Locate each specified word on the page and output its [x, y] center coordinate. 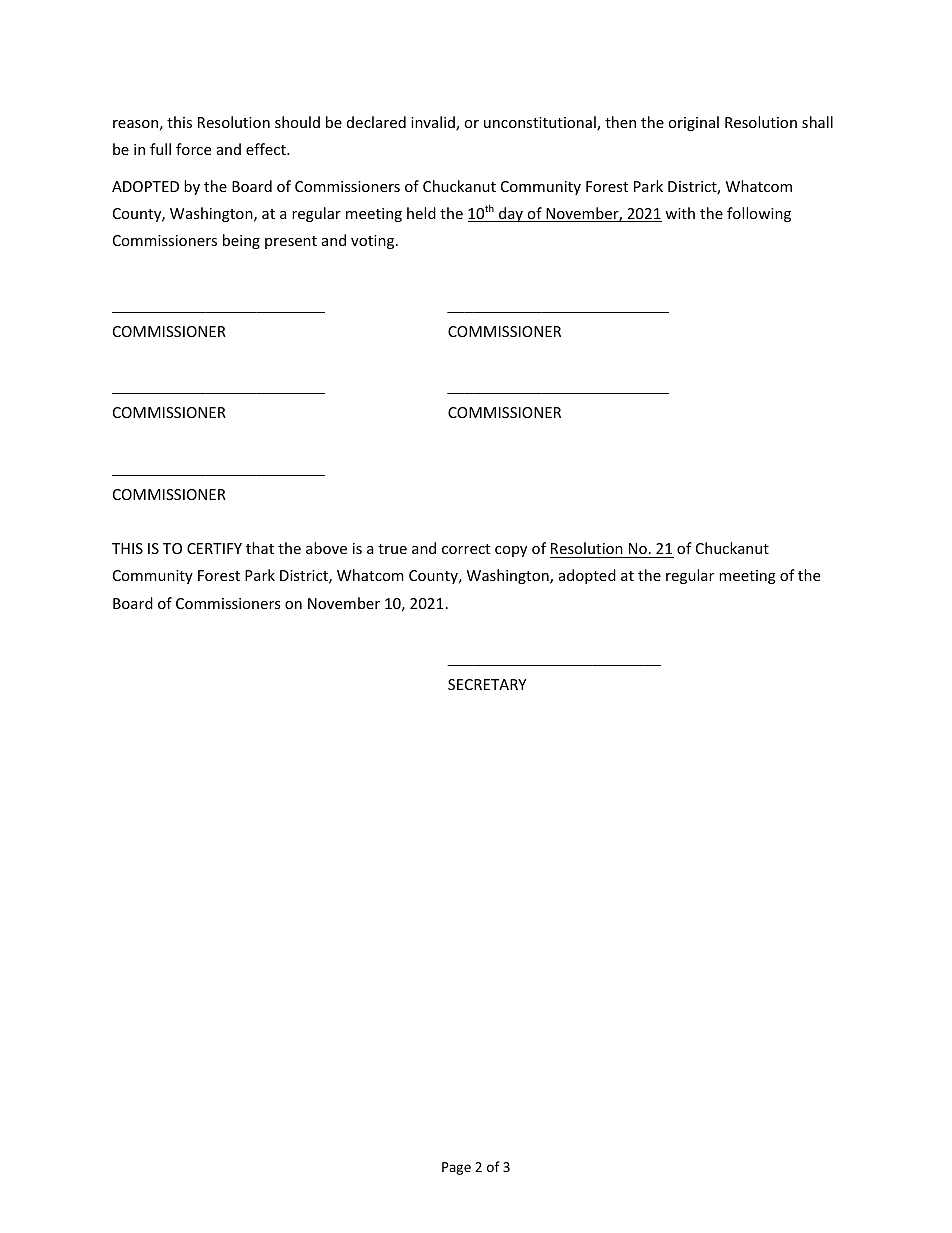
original [693, 123]
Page [456, 1168]
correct [466, 549]
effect [267, 149]
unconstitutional [541, 123]
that [260, 548]
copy [511, 551]
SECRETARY [487, 684]
